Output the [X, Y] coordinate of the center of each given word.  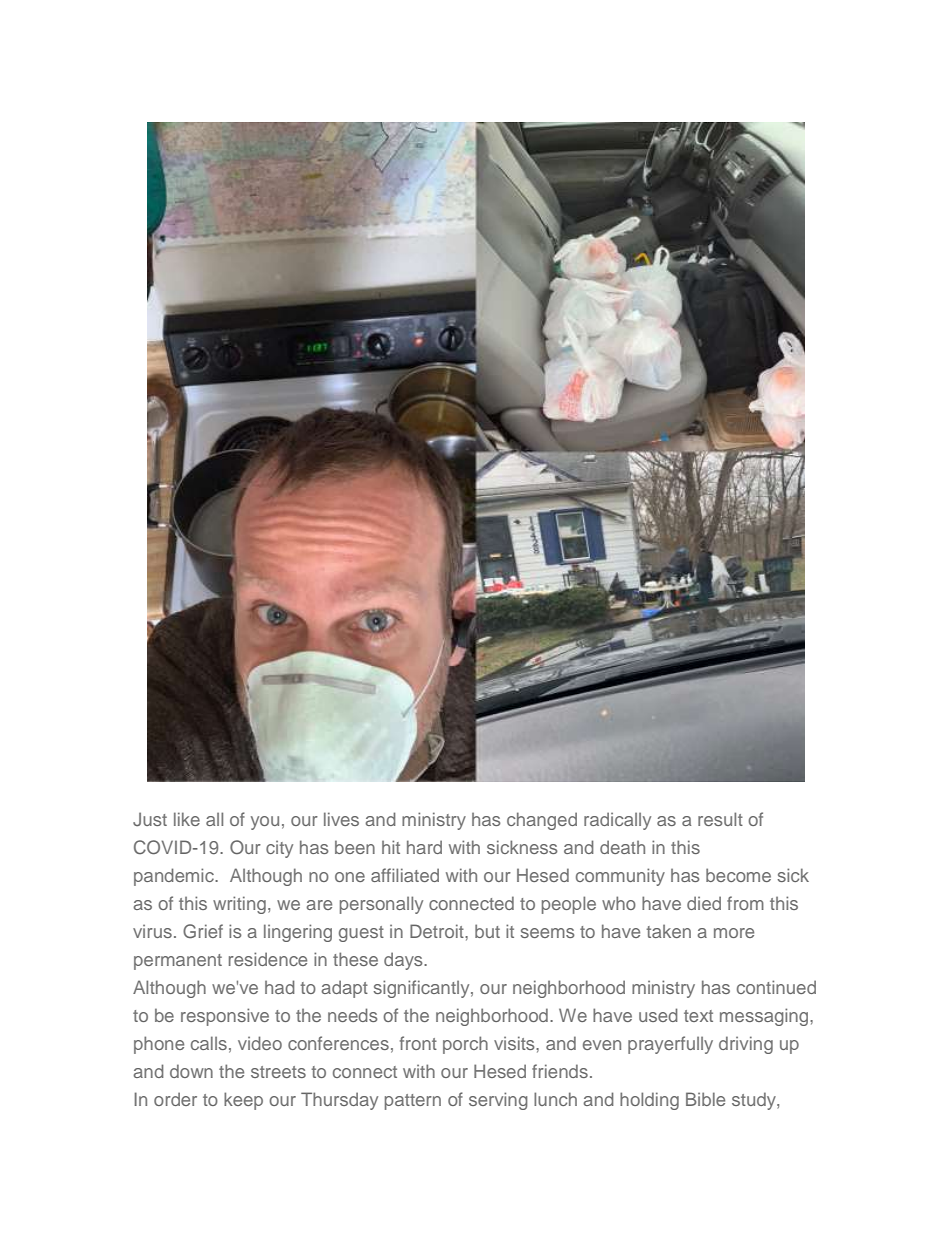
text [698, 1016]
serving [498, 1101]
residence [268, 959]
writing [239, 905]
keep [243, 1101]
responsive [225, 1017]
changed [542, 821]
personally [381, 905]
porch [465, 1045]
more [734, 933]
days [404, 961]
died [704, 903]
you [265, 823]
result [720, 819]
